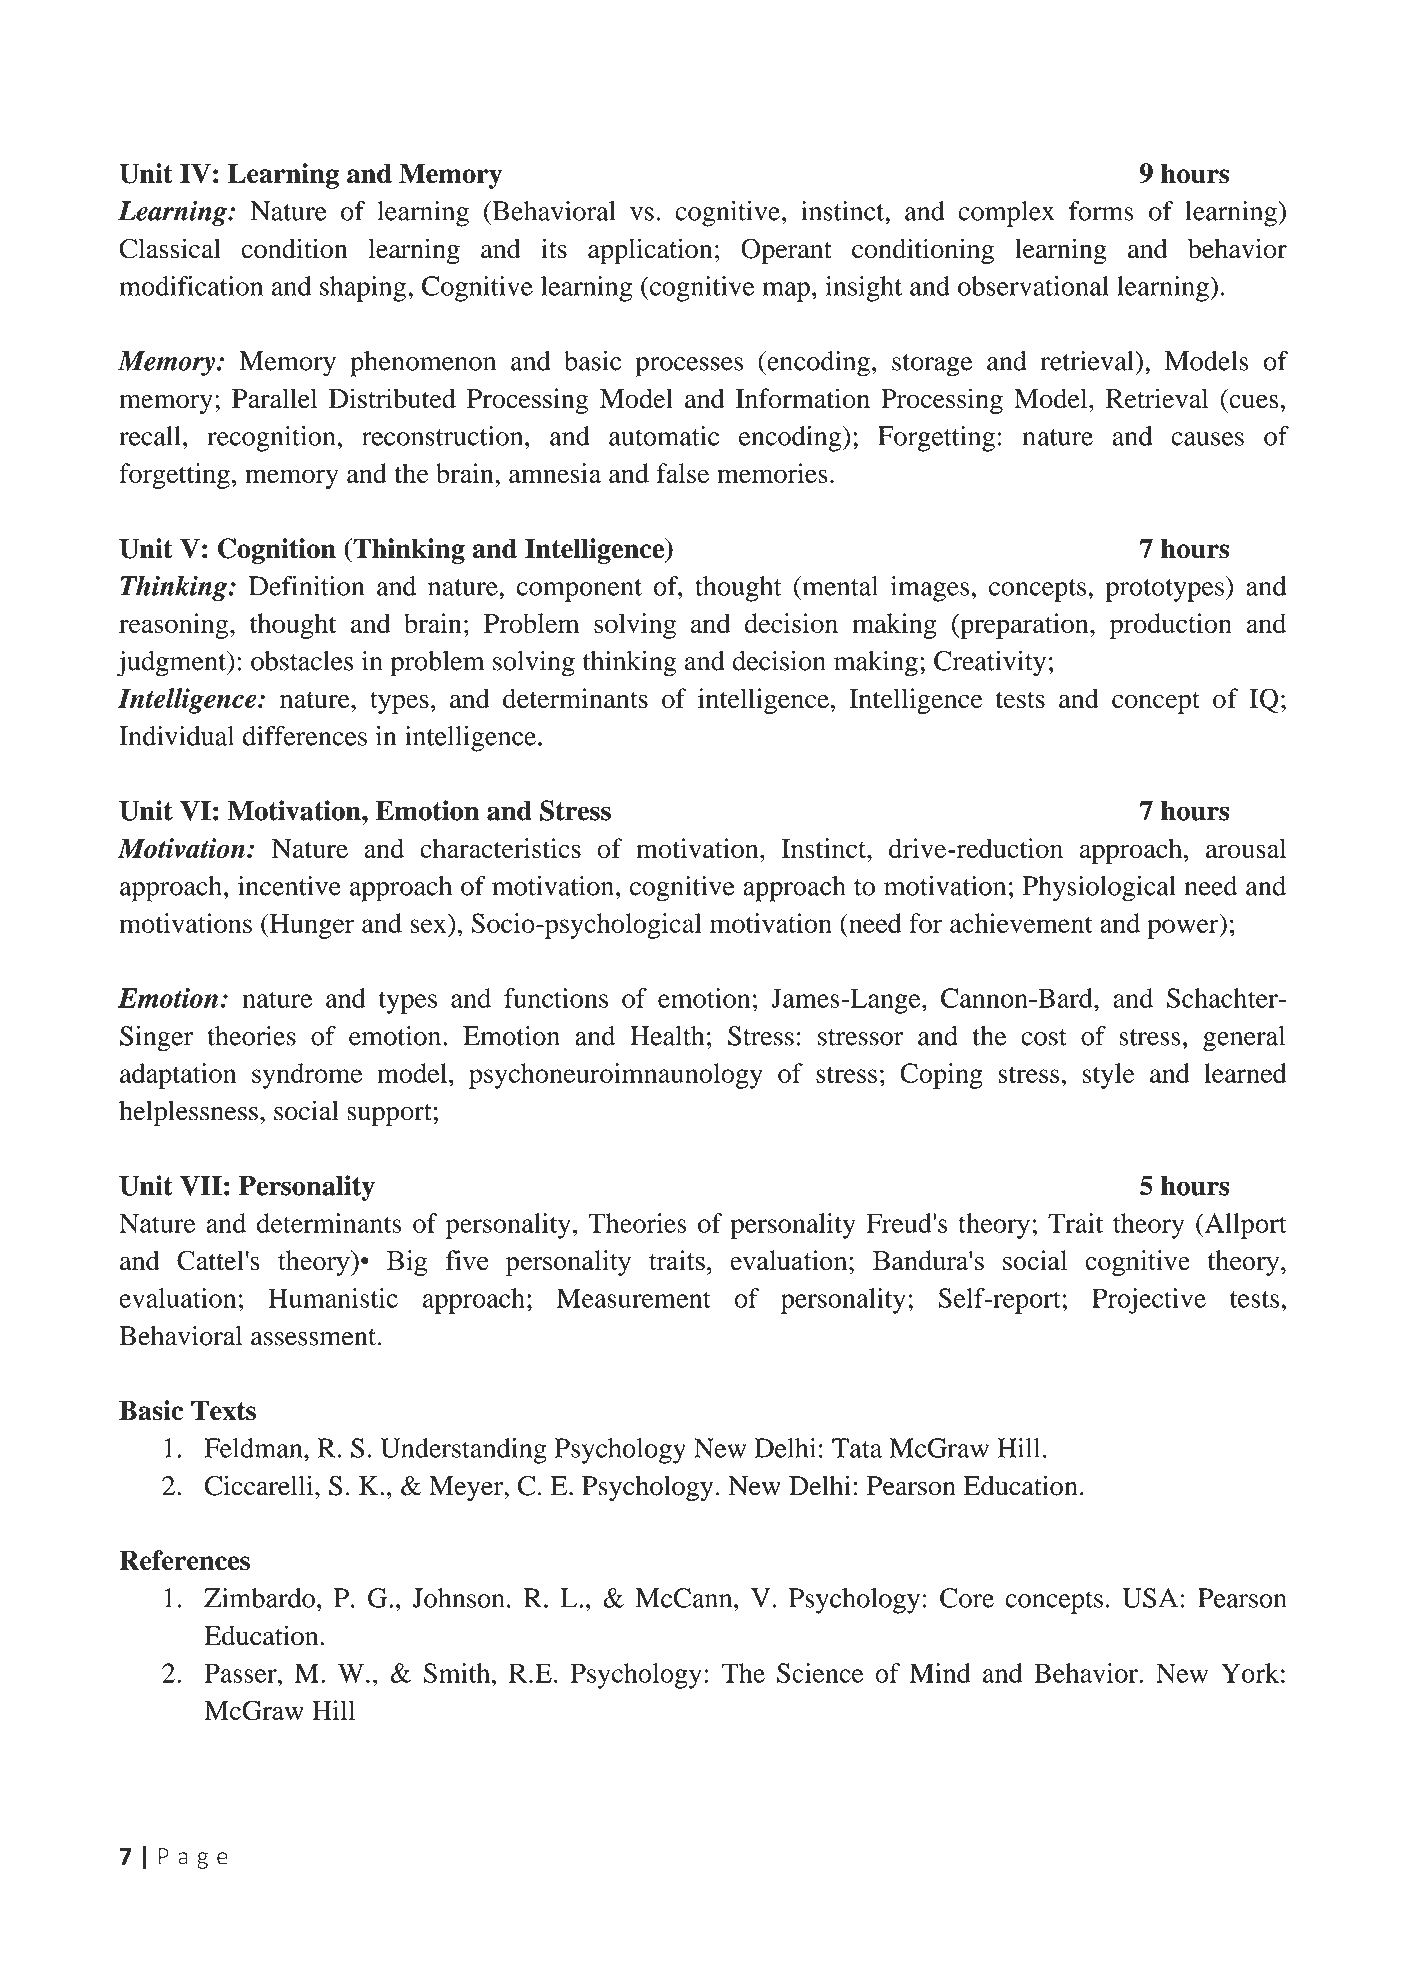 The width and height of the document is (1406, 1988). What do you see at coordinates (634, 1298) in the document?
I see `Measurement` at bounding box center [634, 1298].
